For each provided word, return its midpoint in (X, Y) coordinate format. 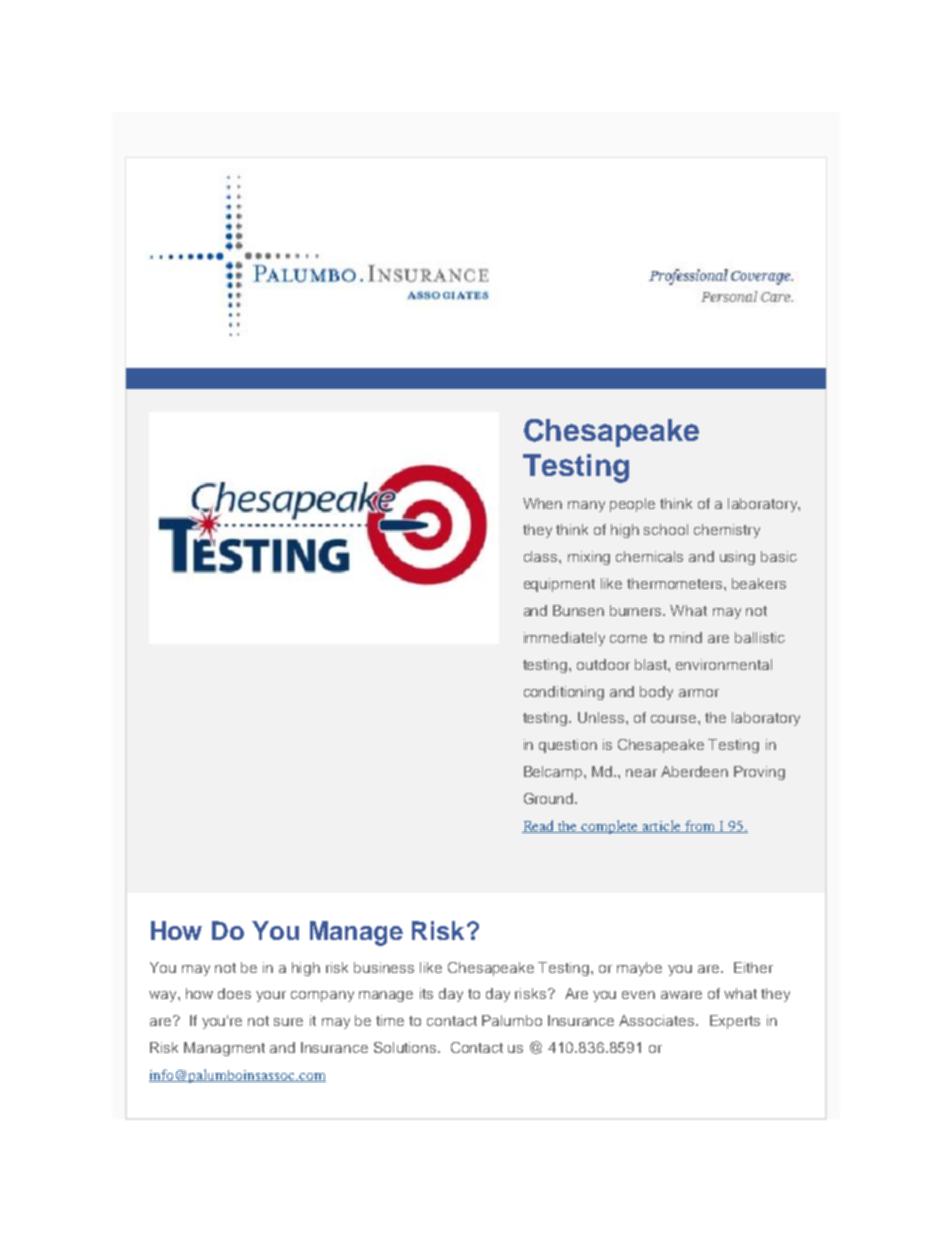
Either (753, 967)
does (234, 993)
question (568, 746)
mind (686, 637)
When (542, 503)
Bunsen (578, 610)
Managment (224, 1049)
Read (539, 826)
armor (699, 693)
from (700, 826)
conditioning (564, 693)
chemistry (727, 531)
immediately (564, 639)
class (542, 556)
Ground (550, 798)
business (384, 967)
